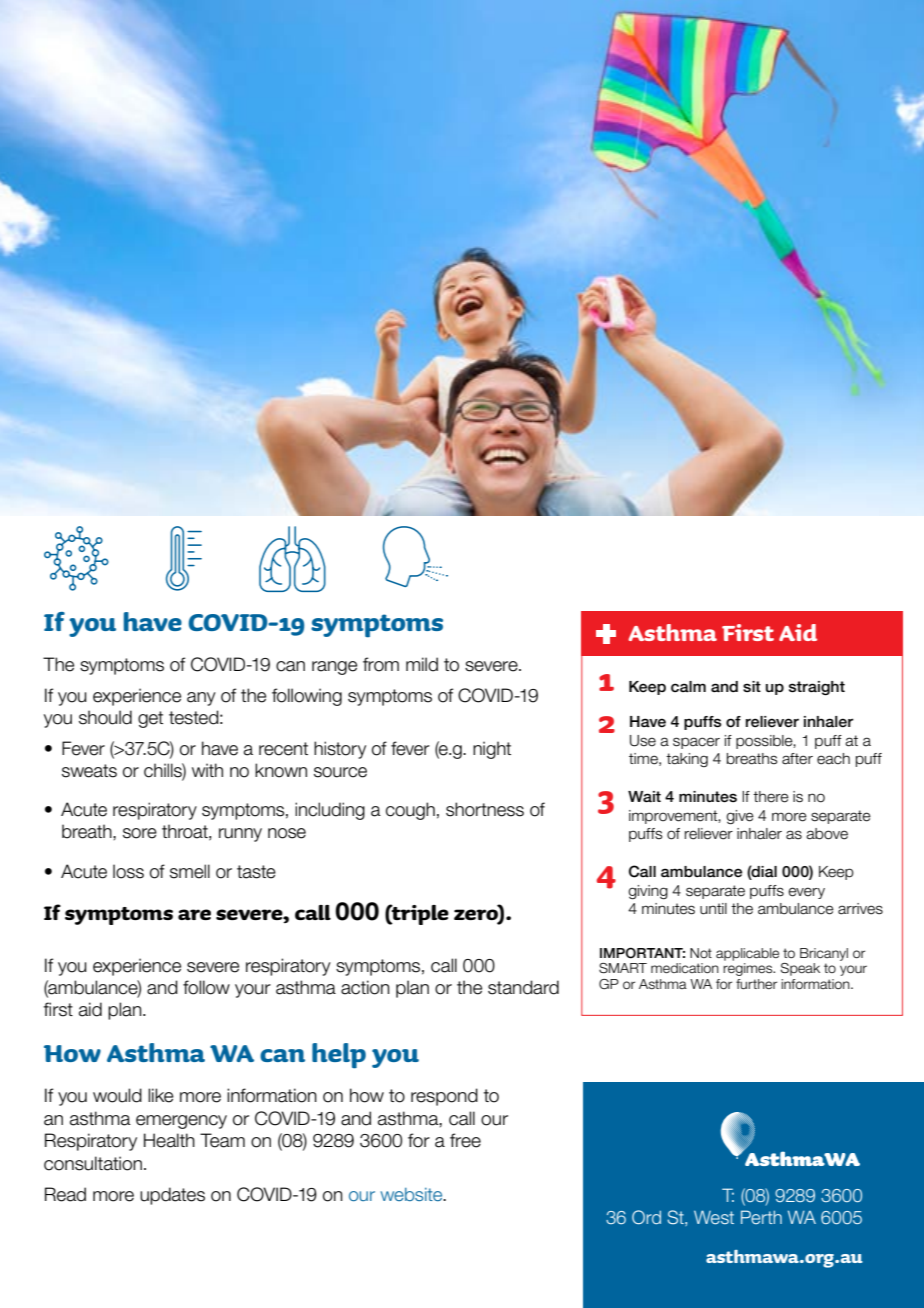  What do you see at coordinates (150, 719) in the screenshot?
I see `get` at bounding box center [150, 719].
